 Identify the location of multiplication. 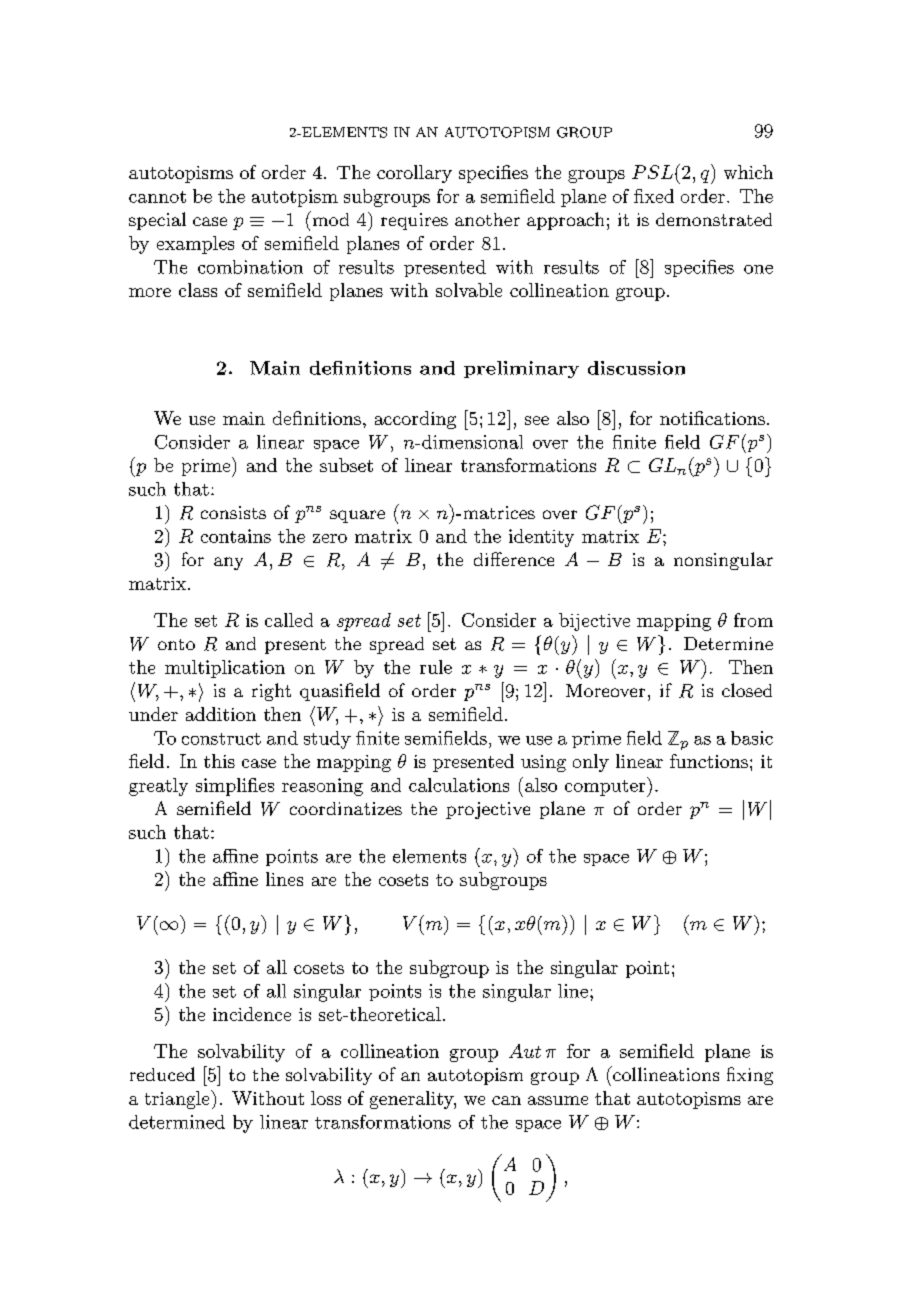
(225, 669).
